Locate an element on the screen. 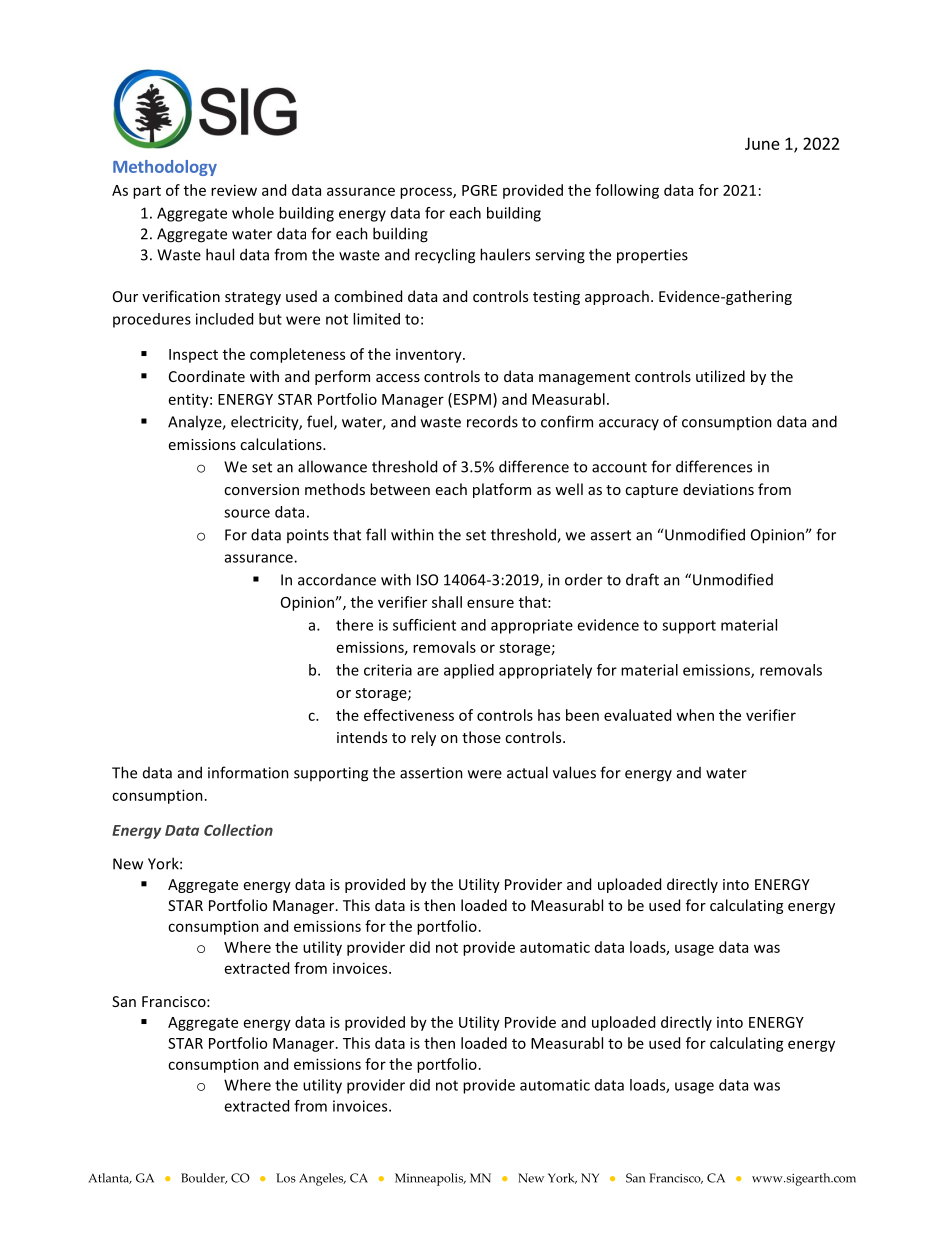 The width and height of the screenshot is (952, 1233). recycling is located at coordinates (445, 256).
